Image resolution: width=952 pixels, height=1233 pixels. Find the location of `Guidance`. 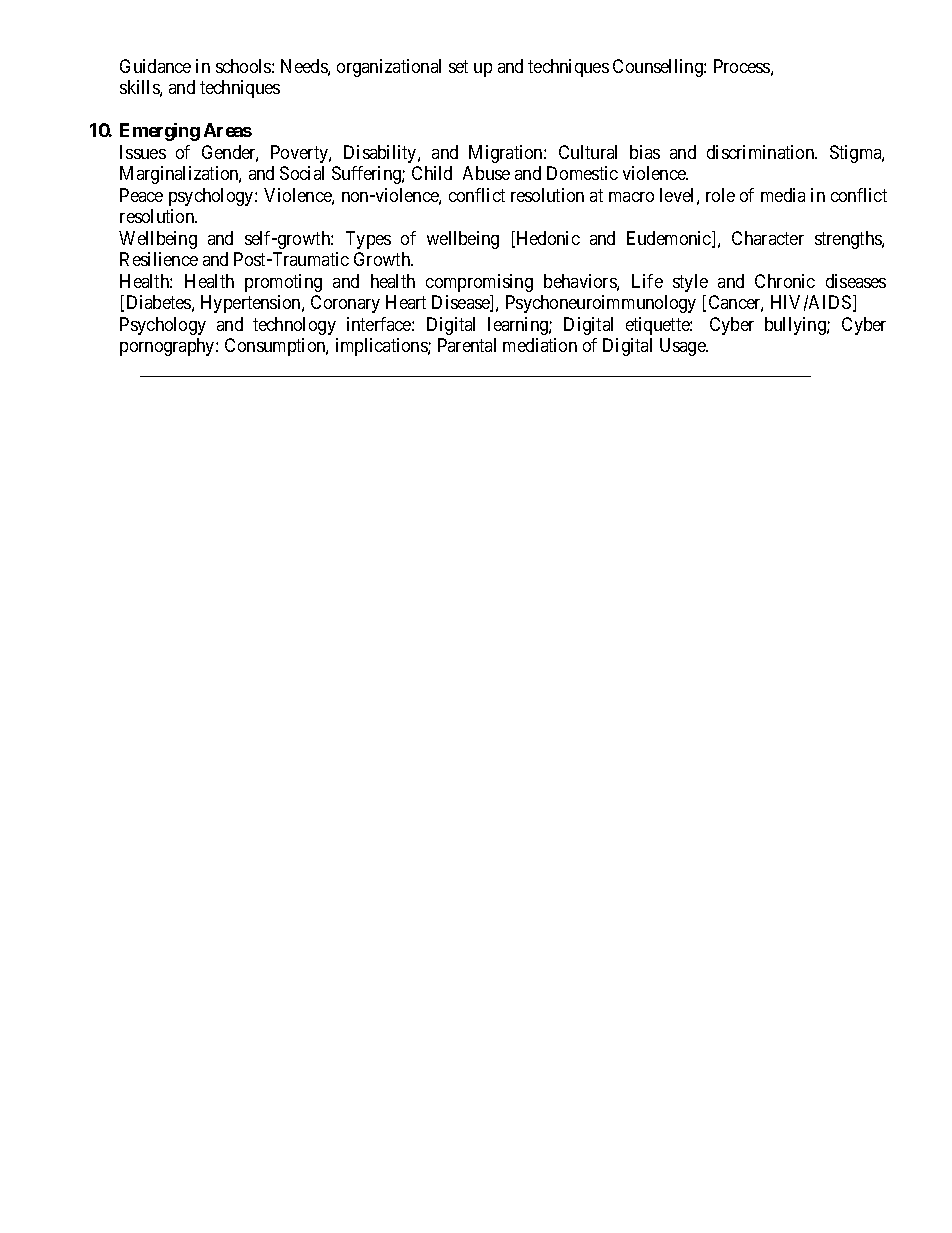

Guidance is located at coordinates (155, 66).
